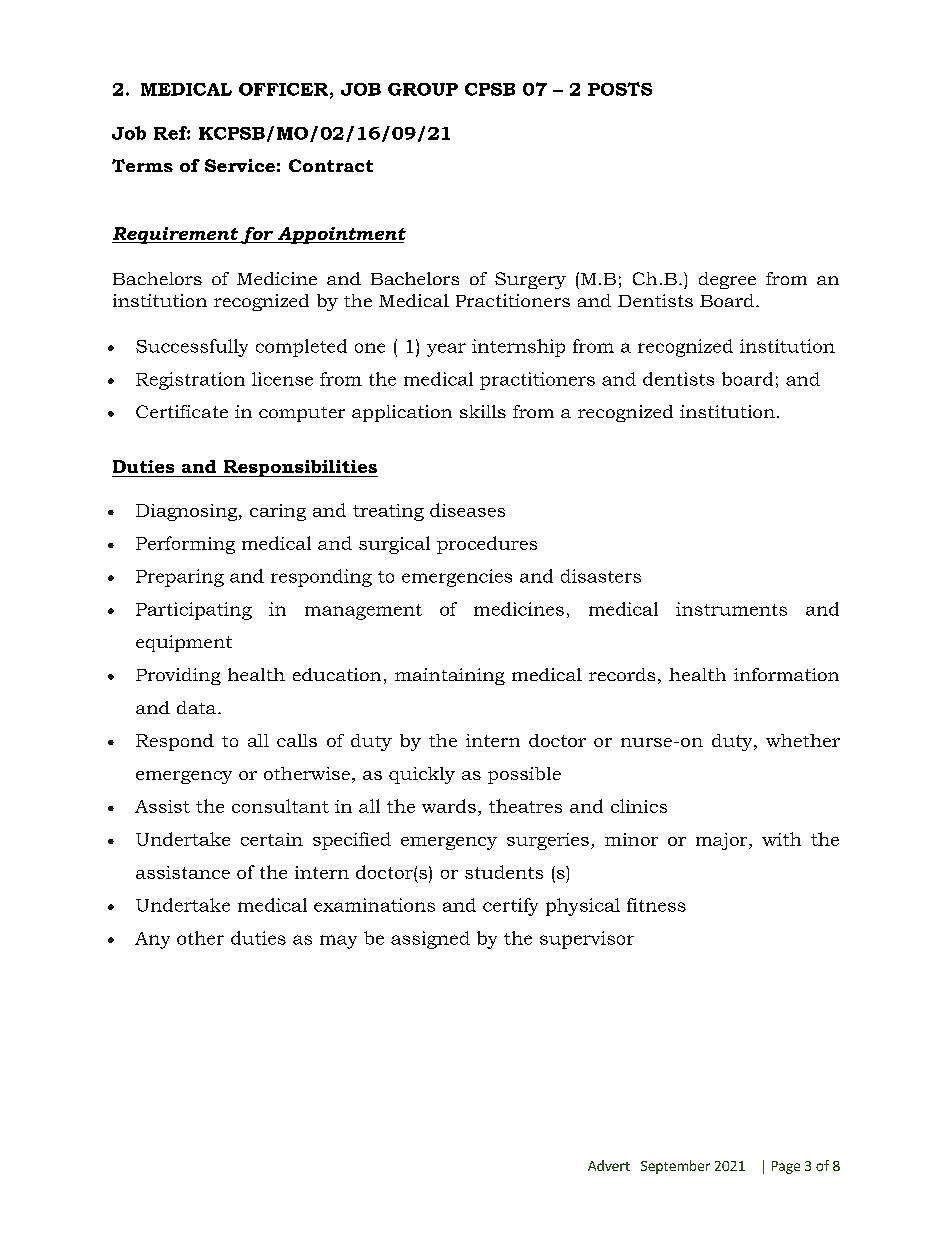 Image resolution: width=952 pixels, height=1233 pixels. Describe the element at coordinates (731, 609) in the document. I see `instruments` at that location.
